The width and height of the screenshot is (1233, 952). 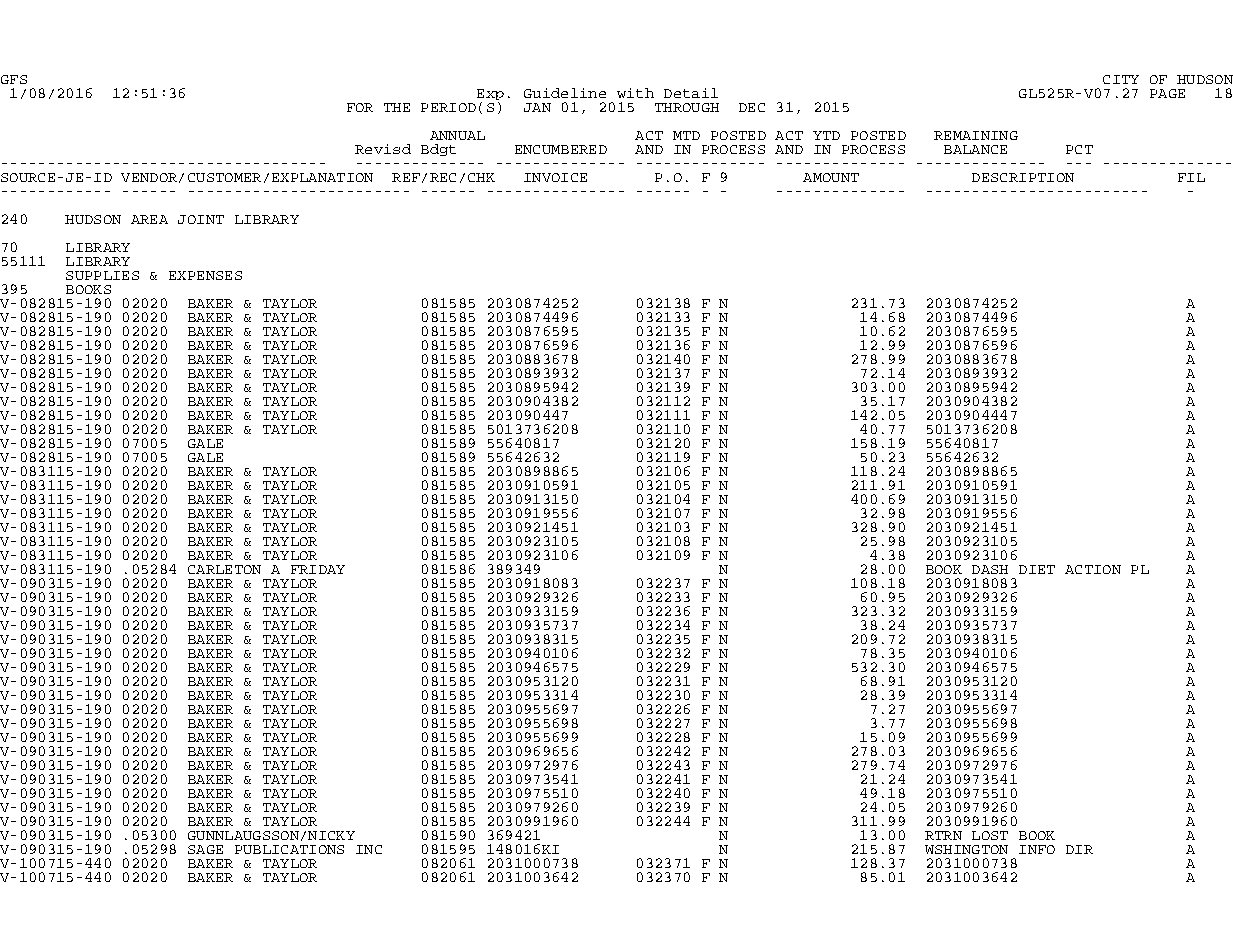 What do you see at coordinates (318, 569) in the screenshot?
I see `FRIDAY` at bounding box center [318, 569].
